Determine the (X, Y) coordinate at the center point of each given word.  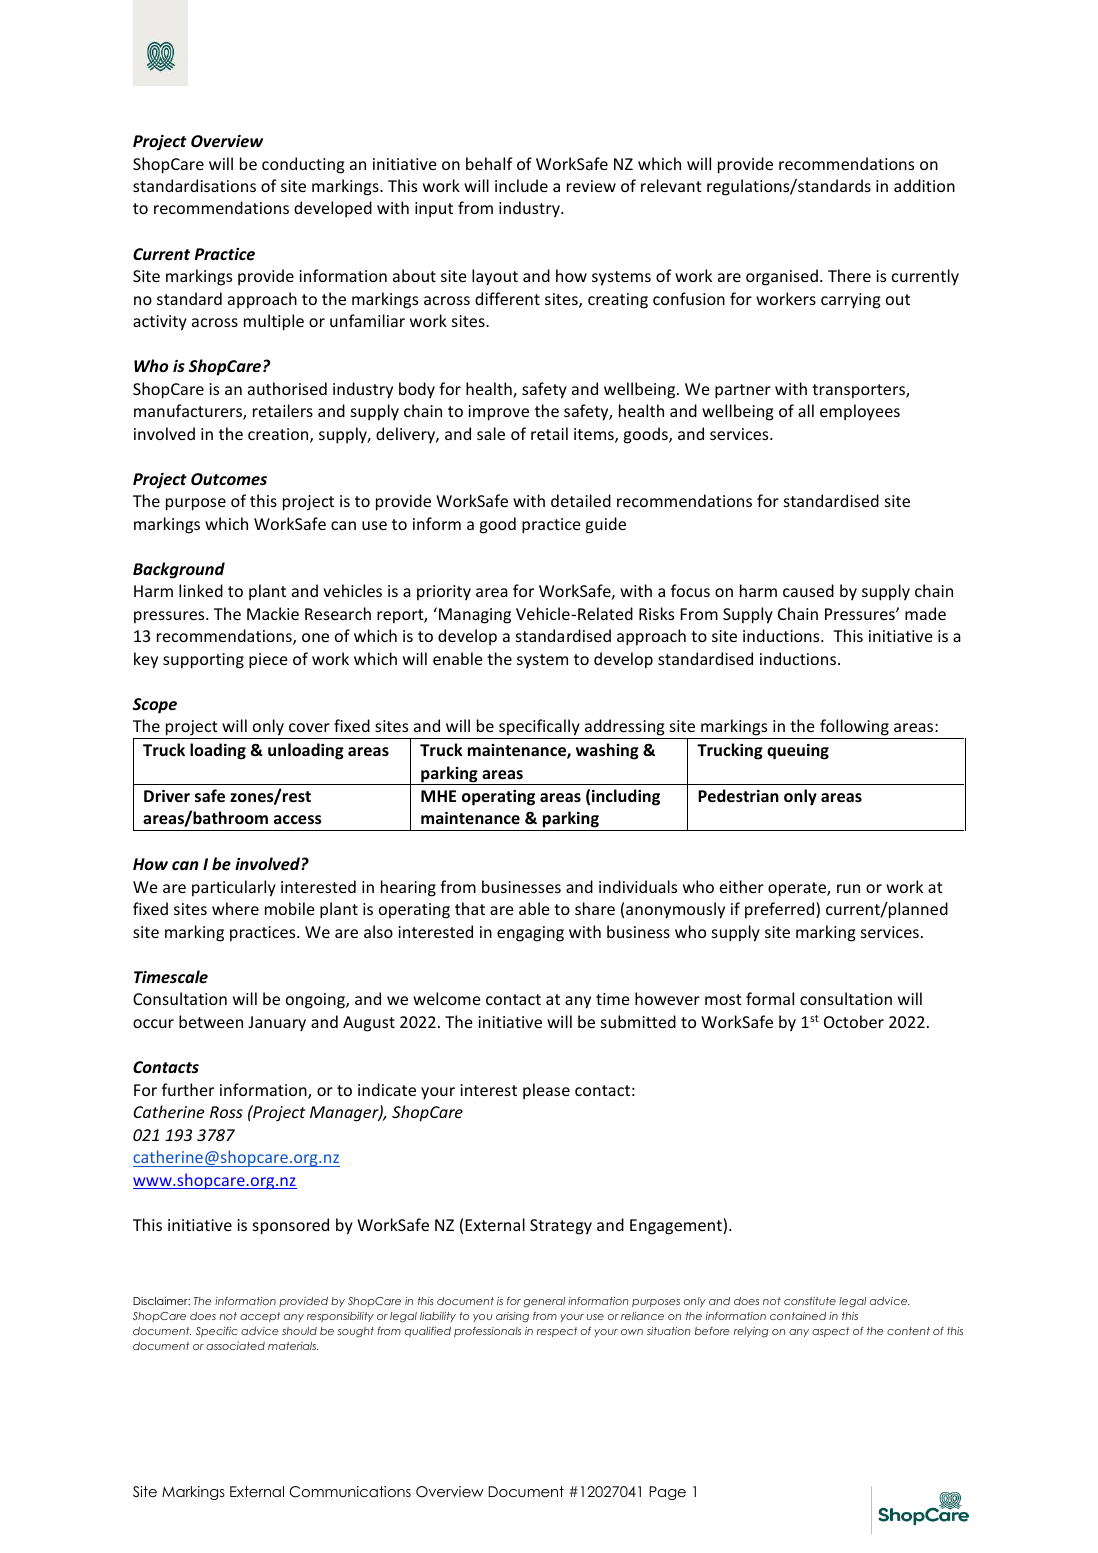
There (849, 275)
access (298, 819)
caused (808, 590)
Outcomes (229, 479)
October (854, 1021)
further (188, 1089)
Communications (350, 1492)
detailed (581, 500)
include (521, 185)
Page (667, 1493)
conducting (303, 165)
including (626, 797)
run (848, 888)
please (546, 1091)
